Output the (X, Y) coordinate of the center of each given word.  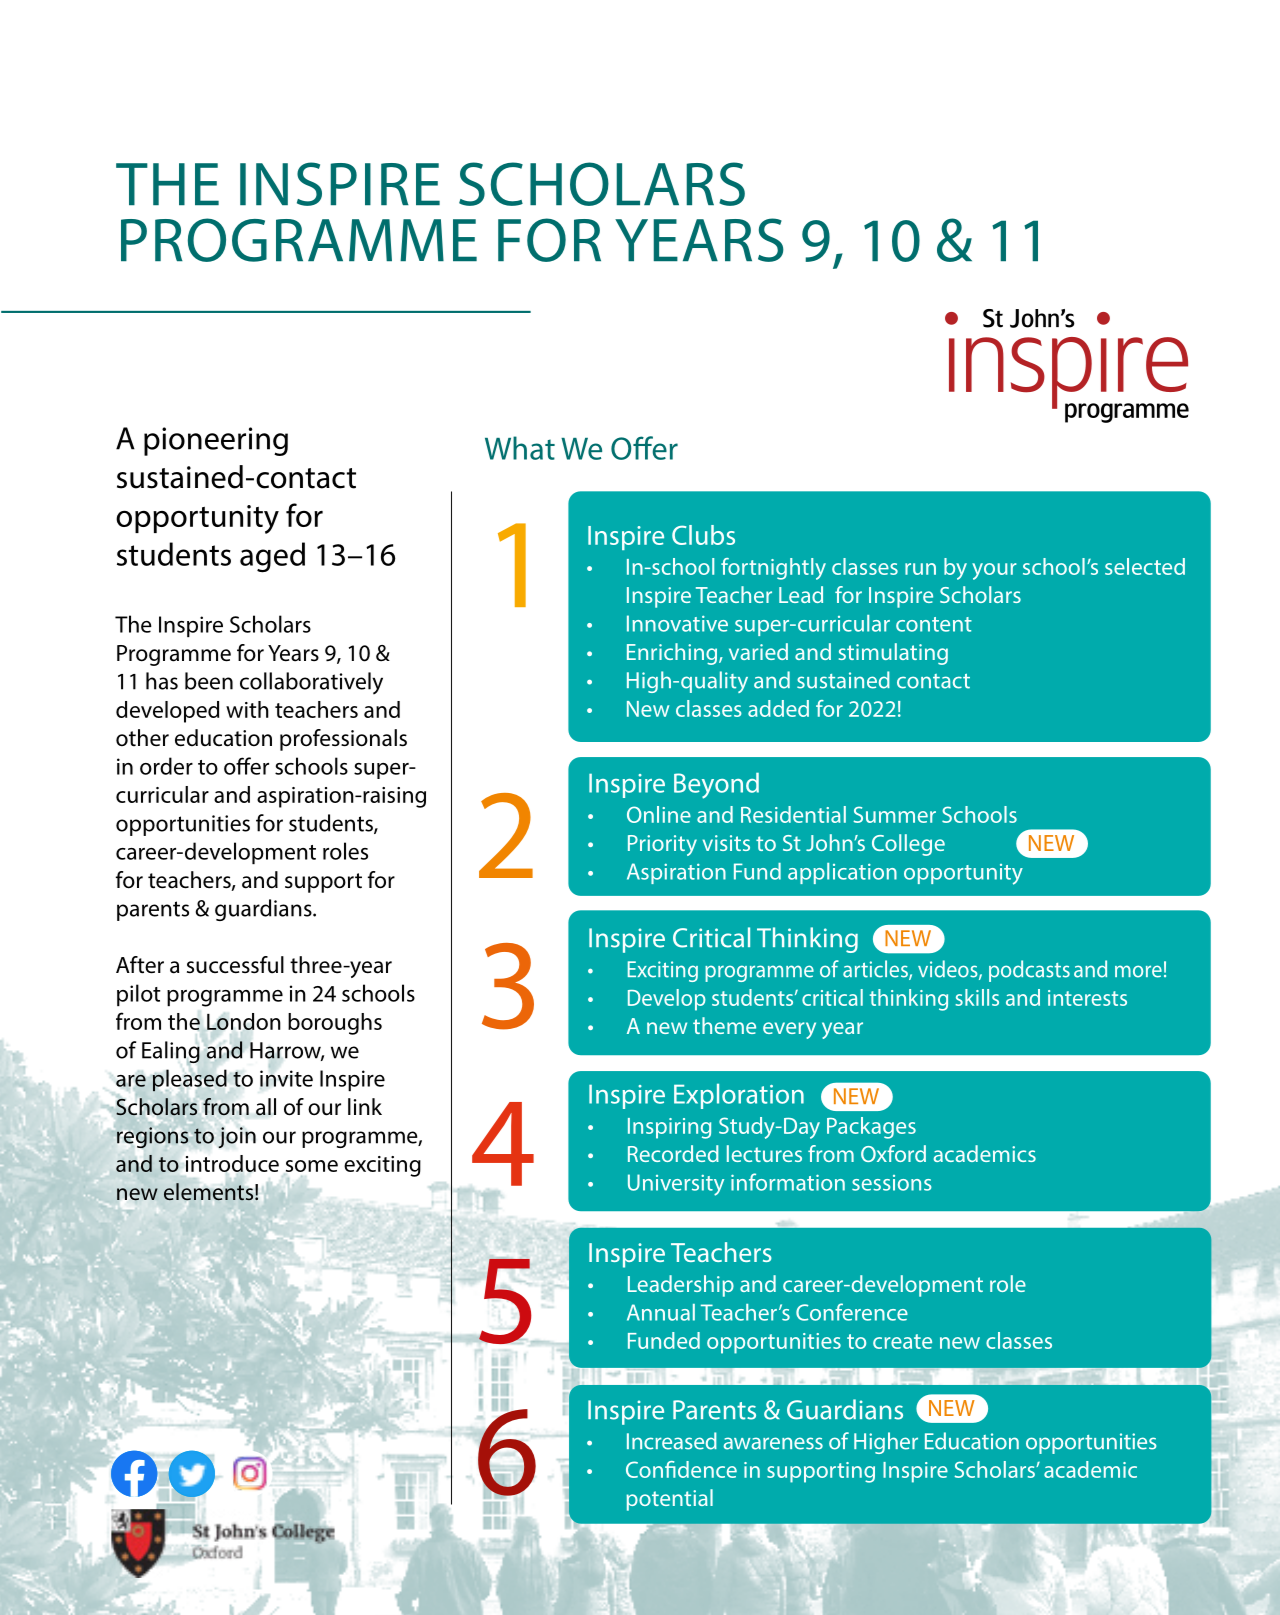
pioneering (216, 441)
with (247, 709)
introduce (232, 1163)
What (520, 448)
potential (670, 1500)
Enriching (673, 654)
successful (235, 965)
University (676, 1185)
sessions (892, 1183)
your (994, 571)
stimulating (893, 654)
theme (724, 1025)
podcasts (1029, 971)
